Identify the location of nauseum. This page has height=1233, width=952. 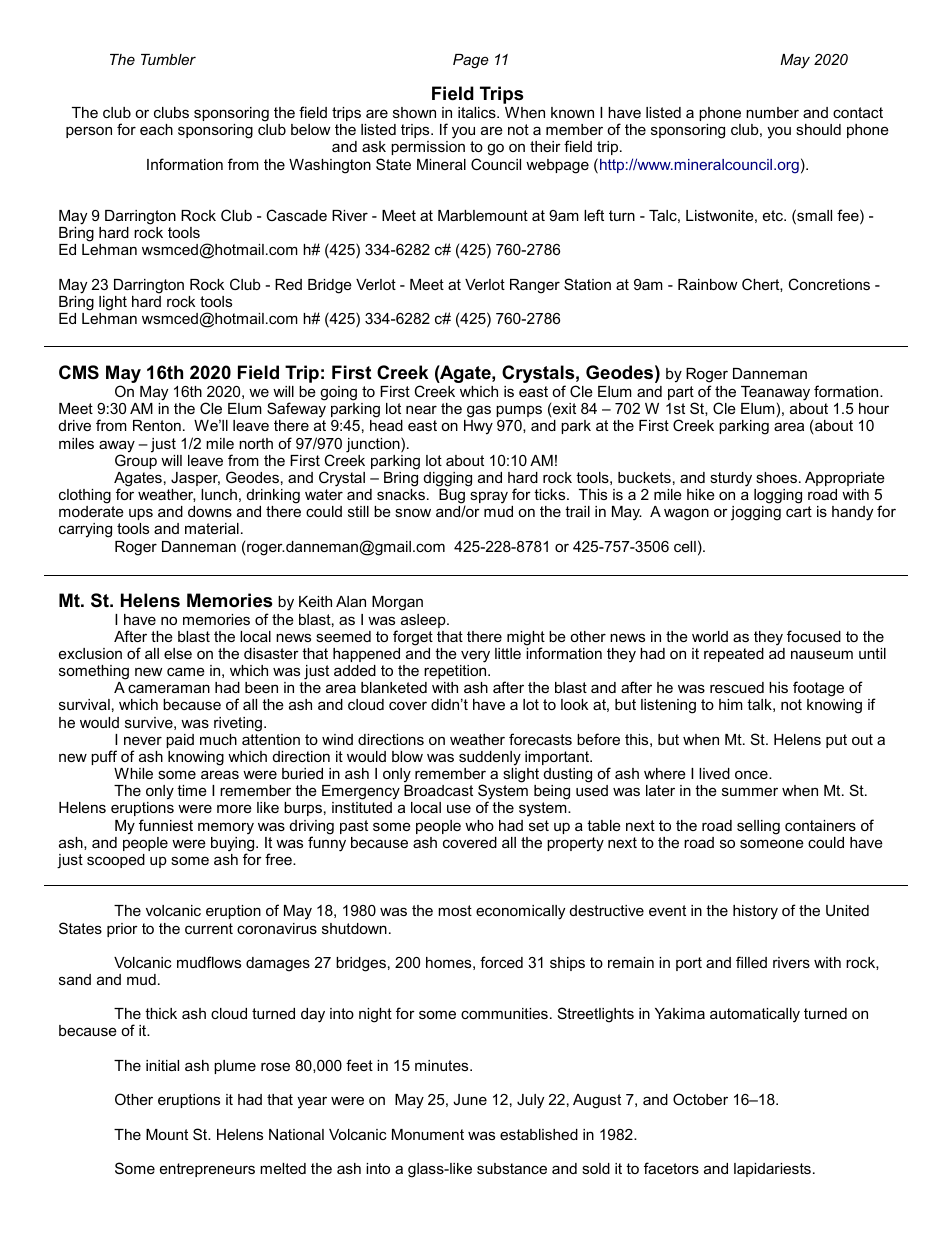
(822, 654).
